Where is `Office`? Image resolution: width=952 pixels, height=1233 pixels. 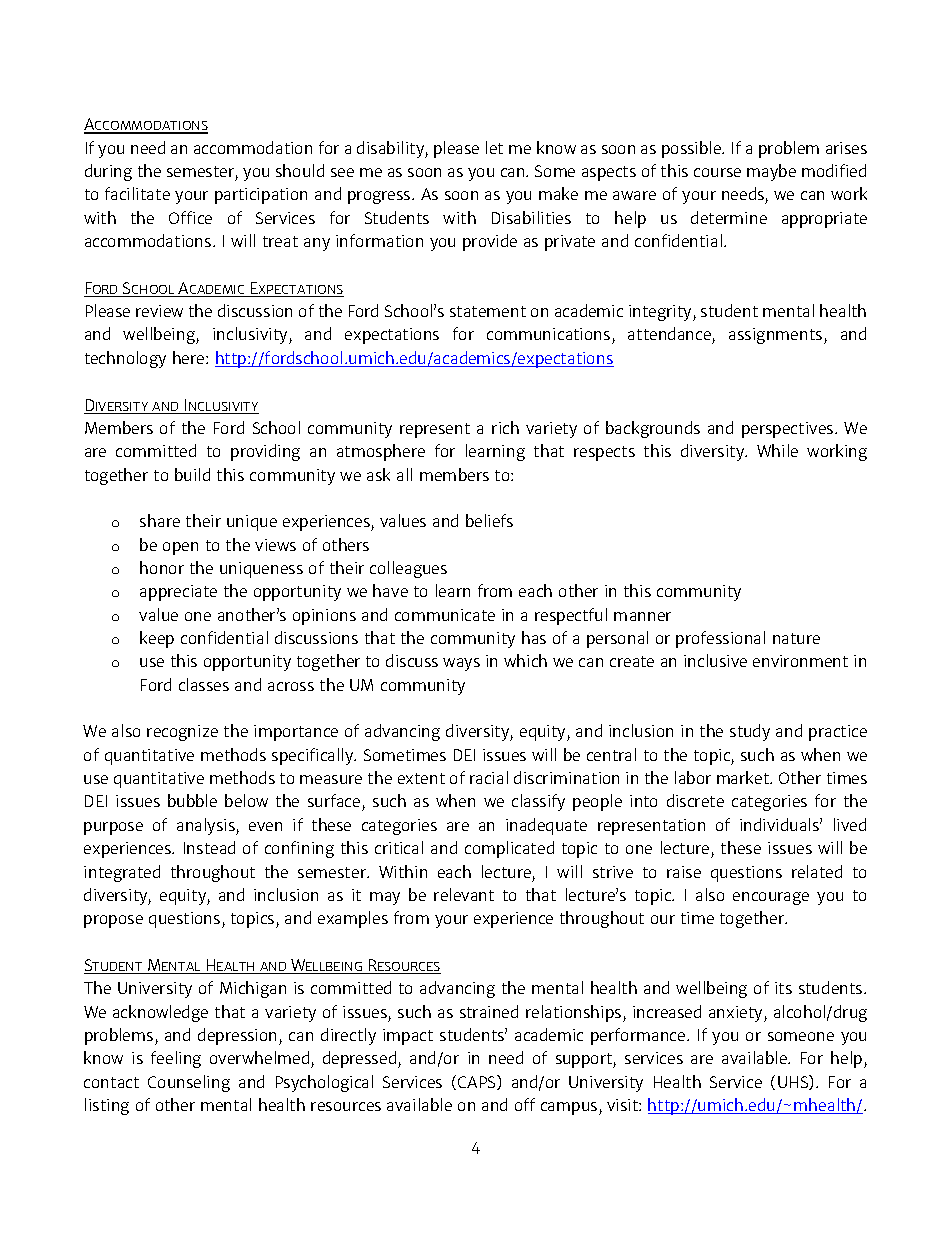
Office is located at coordinates (190, 217).
